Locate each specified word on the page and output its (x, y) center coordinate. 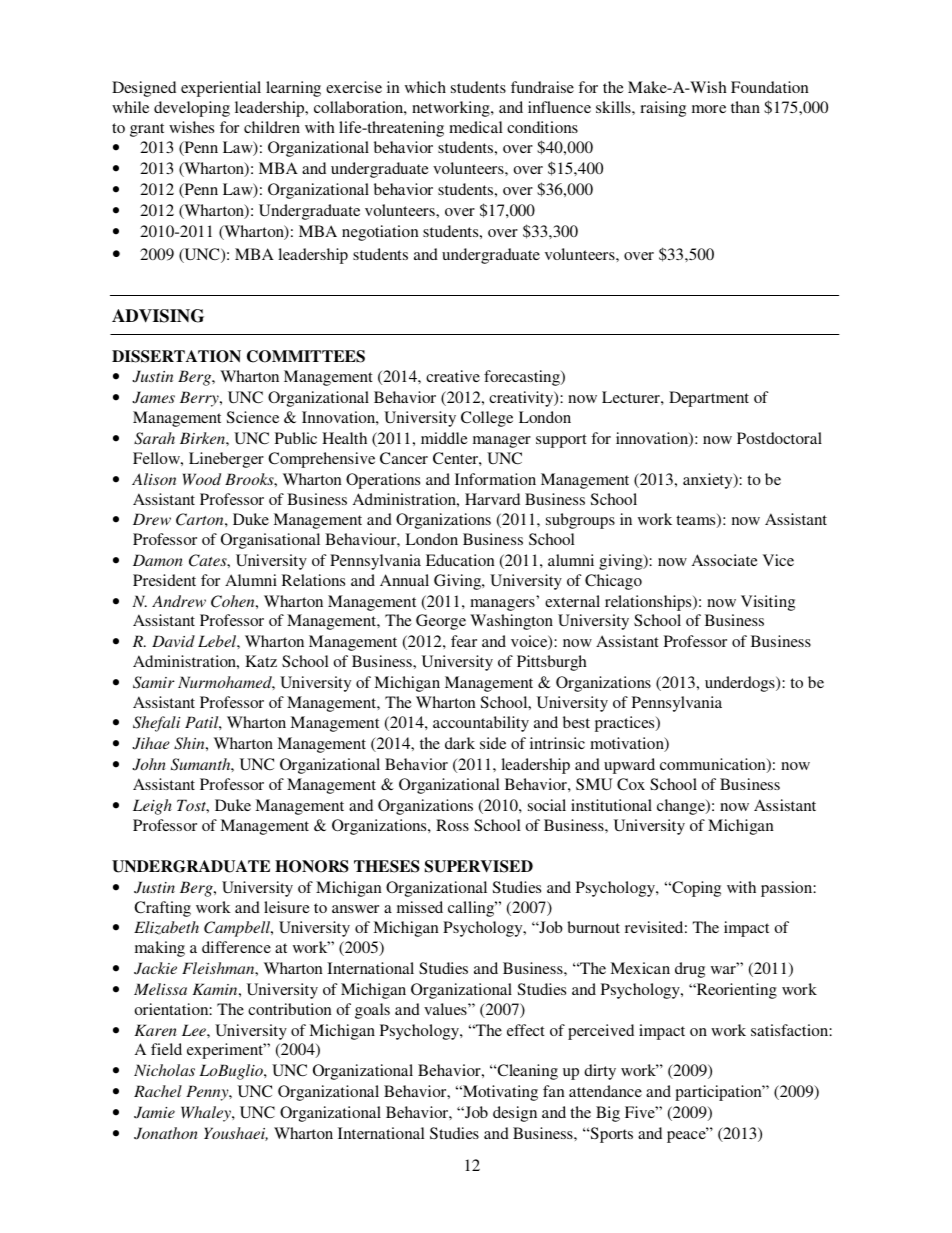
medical (476, 127)
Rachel (158, 1091)
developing (192, 109)
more (709, 109)
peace (687, 1136)
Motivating (499, 1093)
